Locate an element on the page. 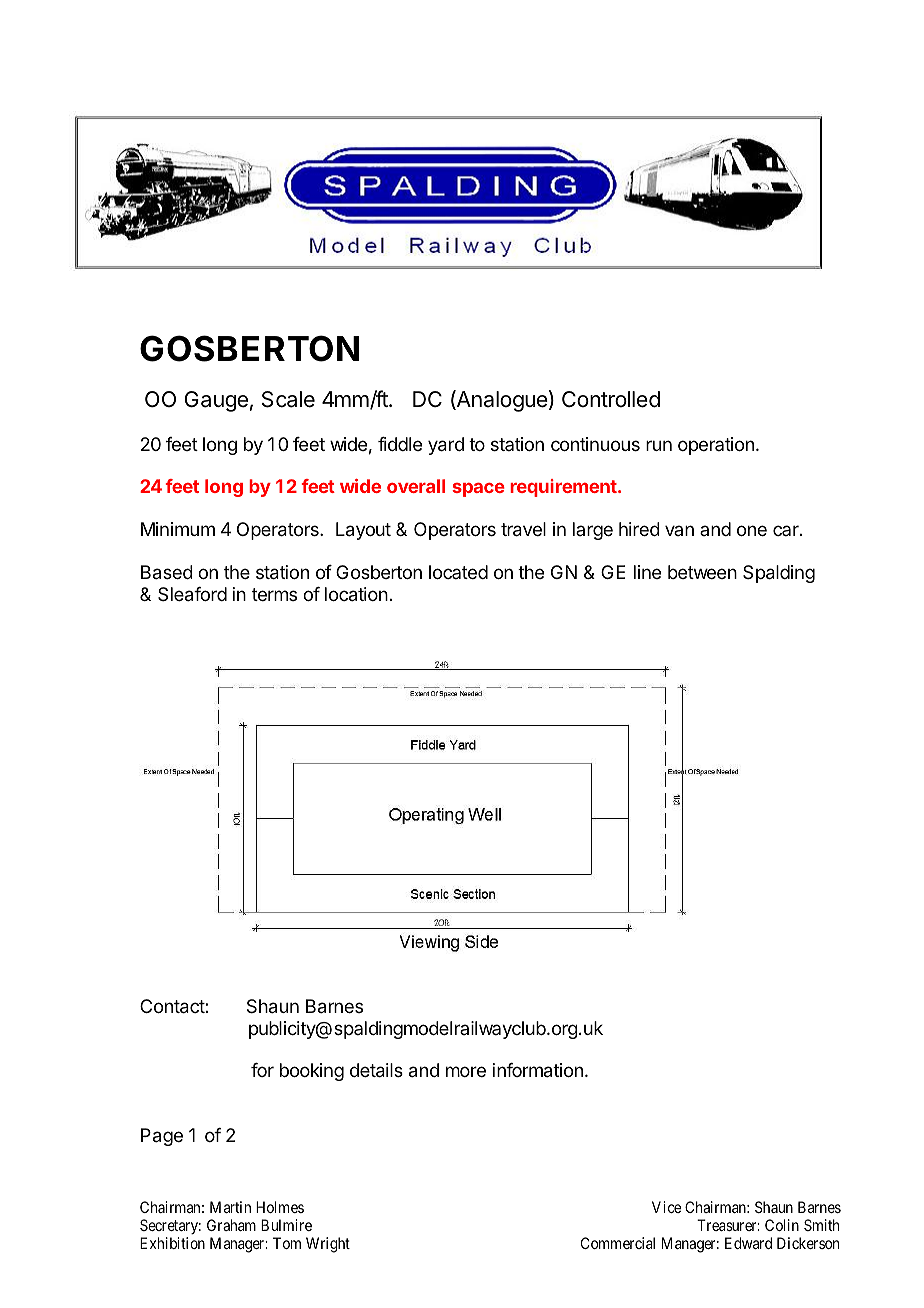 The width and height of the document is (924, 1308). more is located at coordinates (466, 1071).
